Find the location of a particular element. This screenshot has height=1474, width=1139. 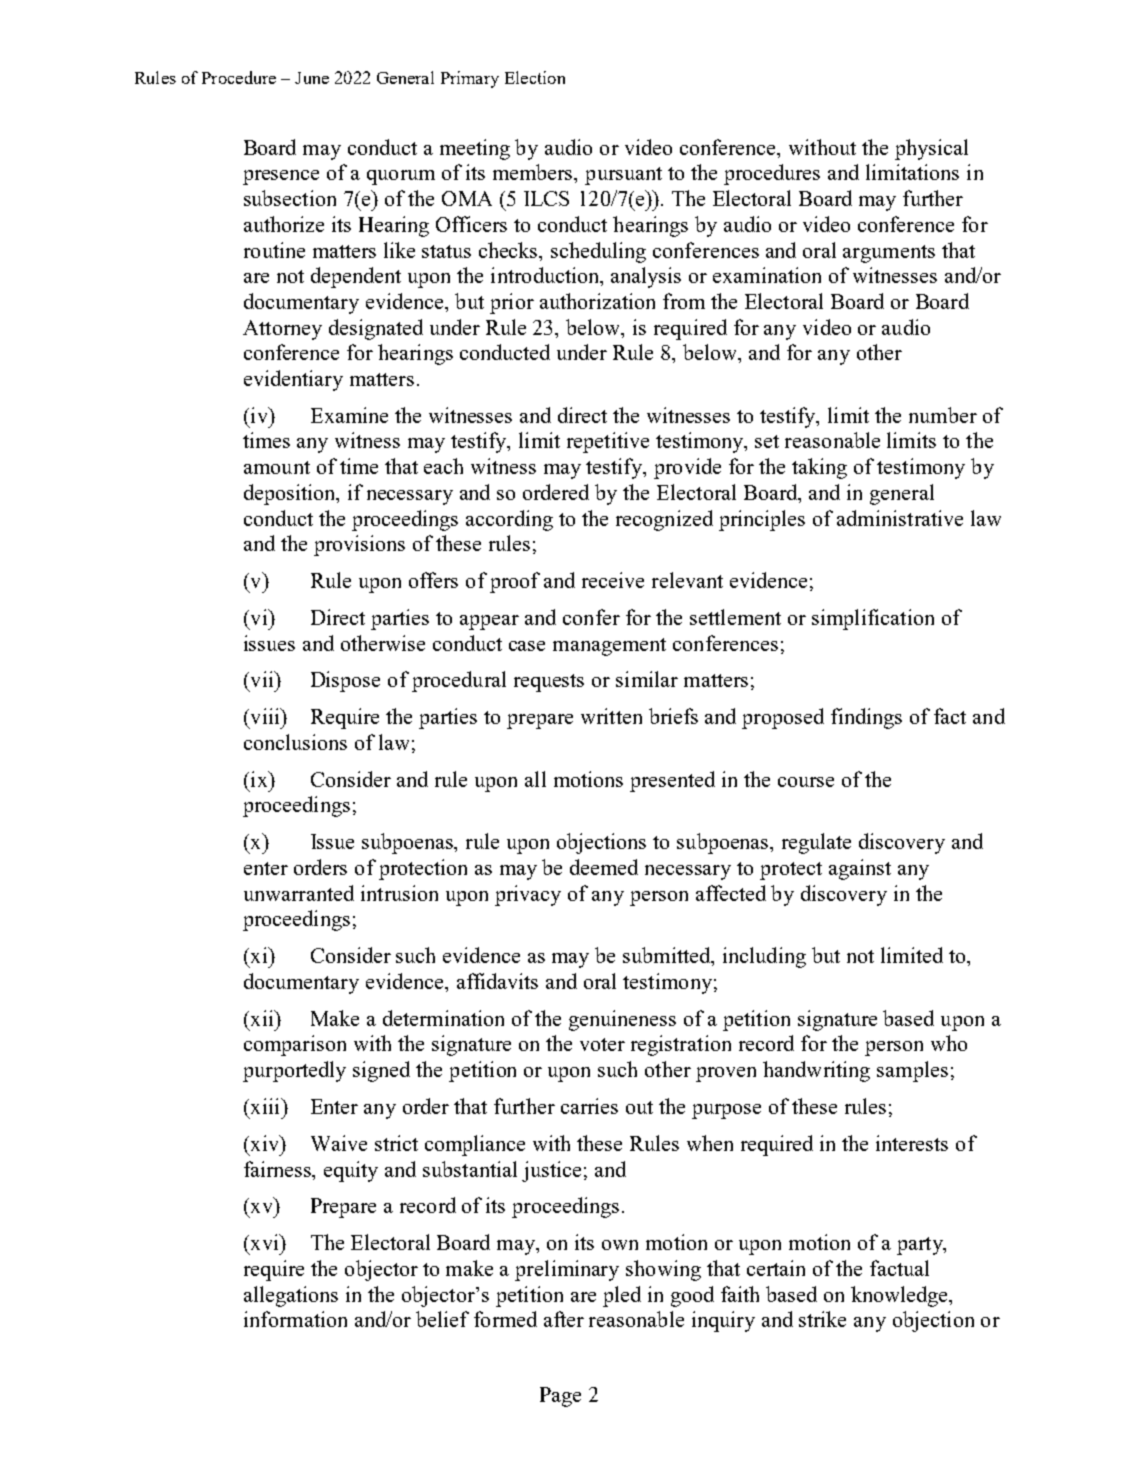

written is located at coordinates (611, 716).
